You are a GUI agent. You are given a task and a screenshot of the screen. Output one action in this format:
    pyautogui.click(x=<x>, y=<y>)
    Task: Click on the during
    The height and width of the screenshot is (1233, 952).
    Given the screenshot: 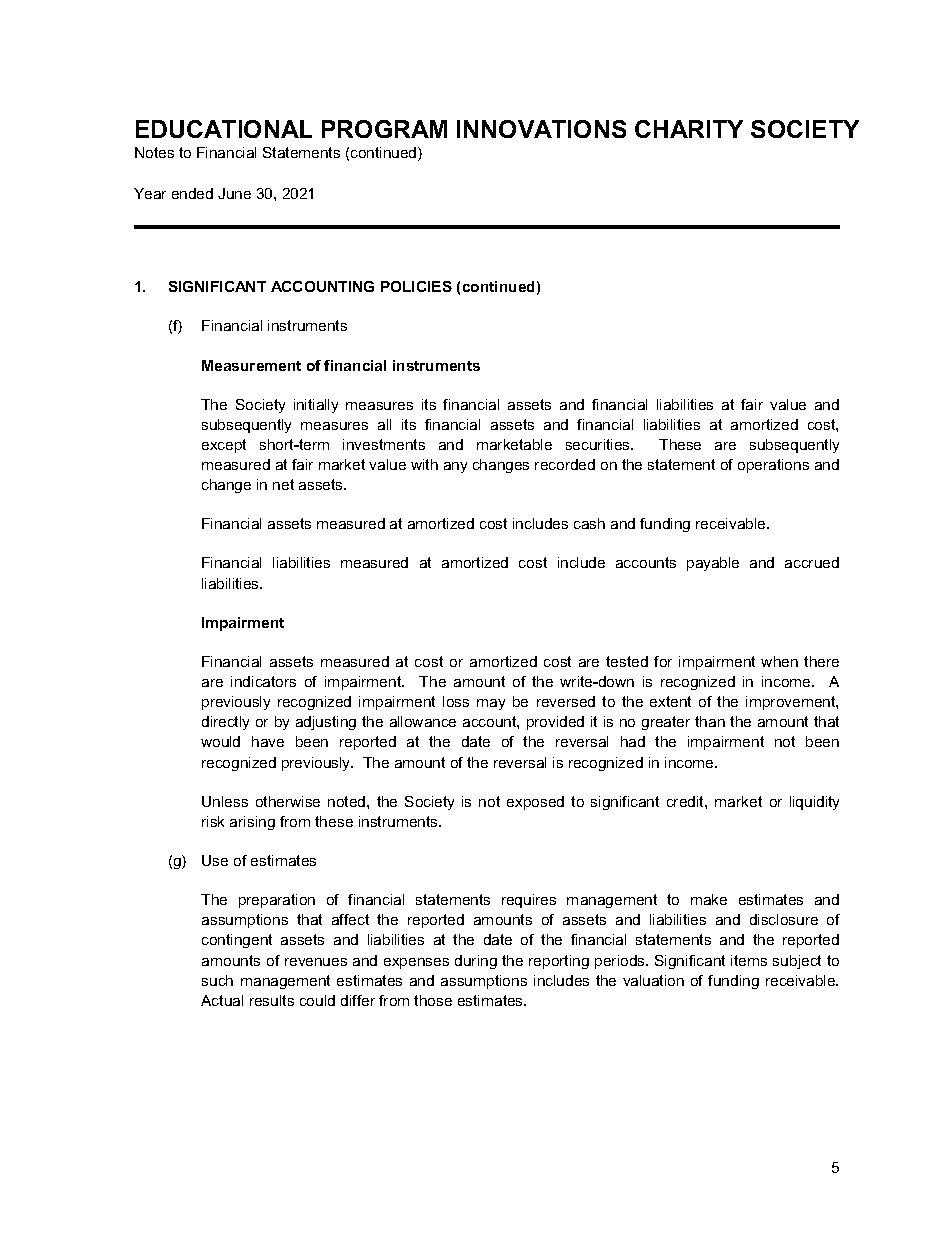 What is the action you would take?
    pyautogui.click(x=476, y=962)
